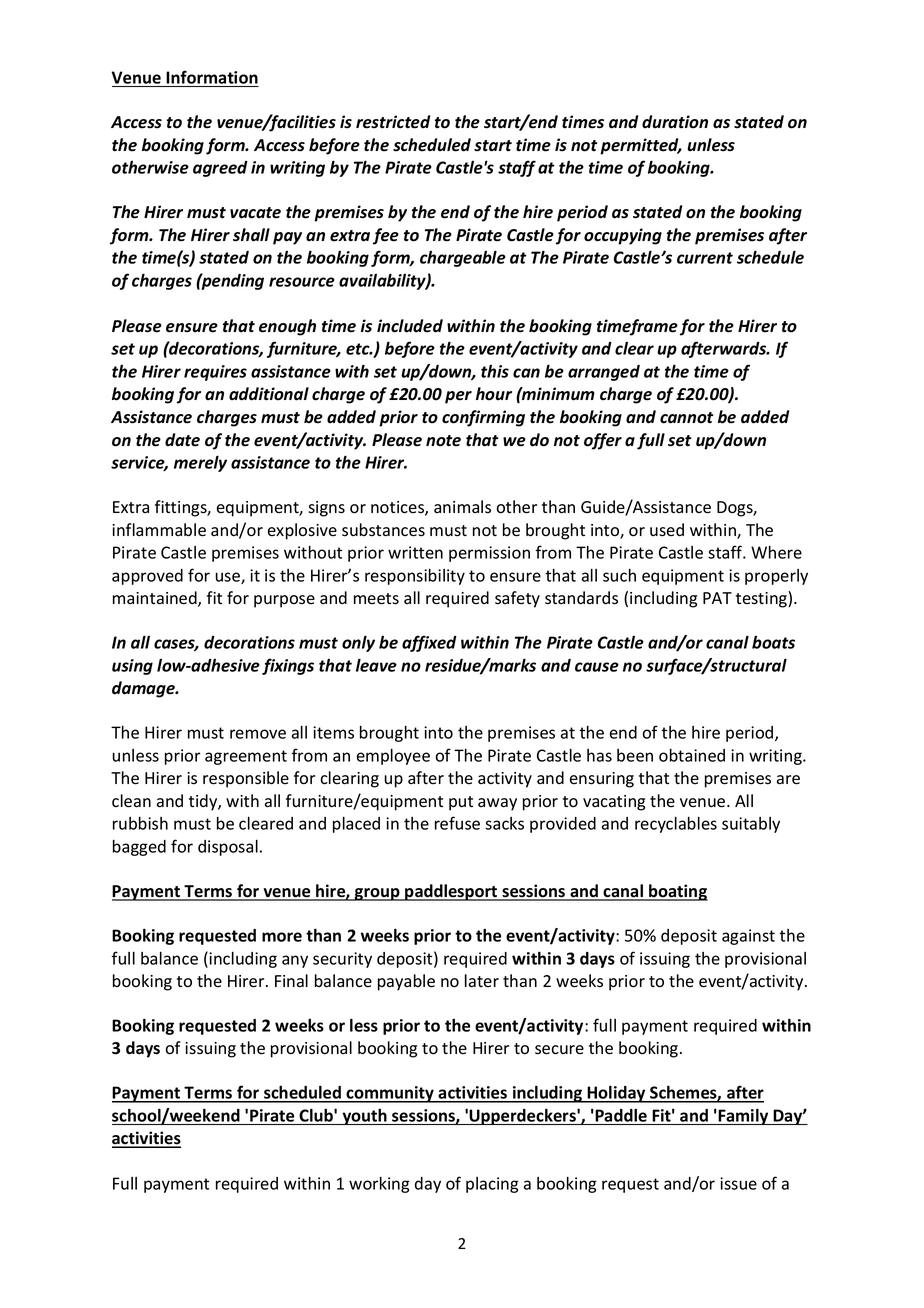 The height and width of the screenshot is (1308, 924). Describe the element at coordinates (393, 122) in the screenshot. I see `restricted` at that location.
